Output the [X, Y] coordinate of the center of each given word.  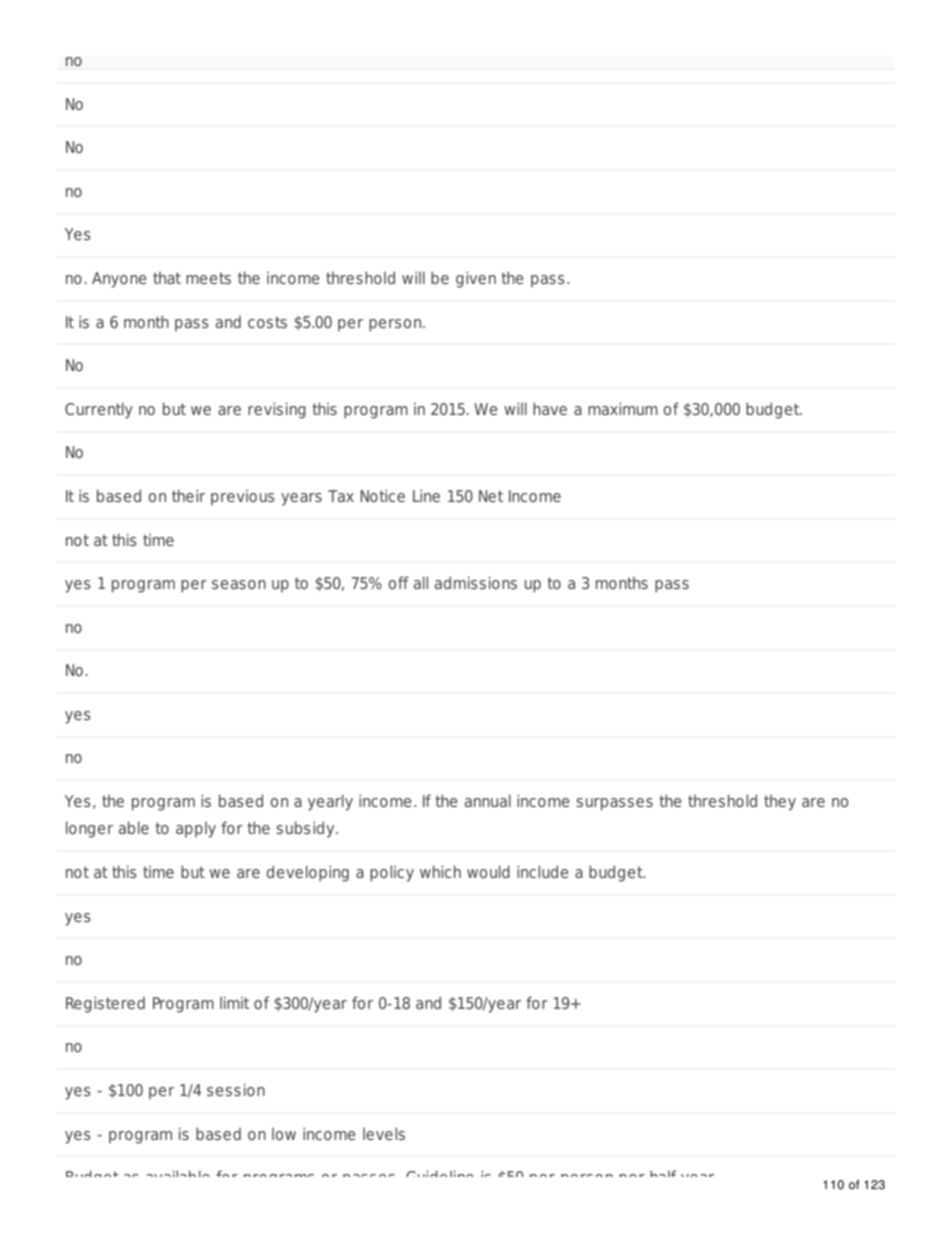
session [236, 1089]
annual [488, 800]
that [167, 278]
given [476, 279]
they [780, 803]
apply [196, 830]
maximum [623, 408]
